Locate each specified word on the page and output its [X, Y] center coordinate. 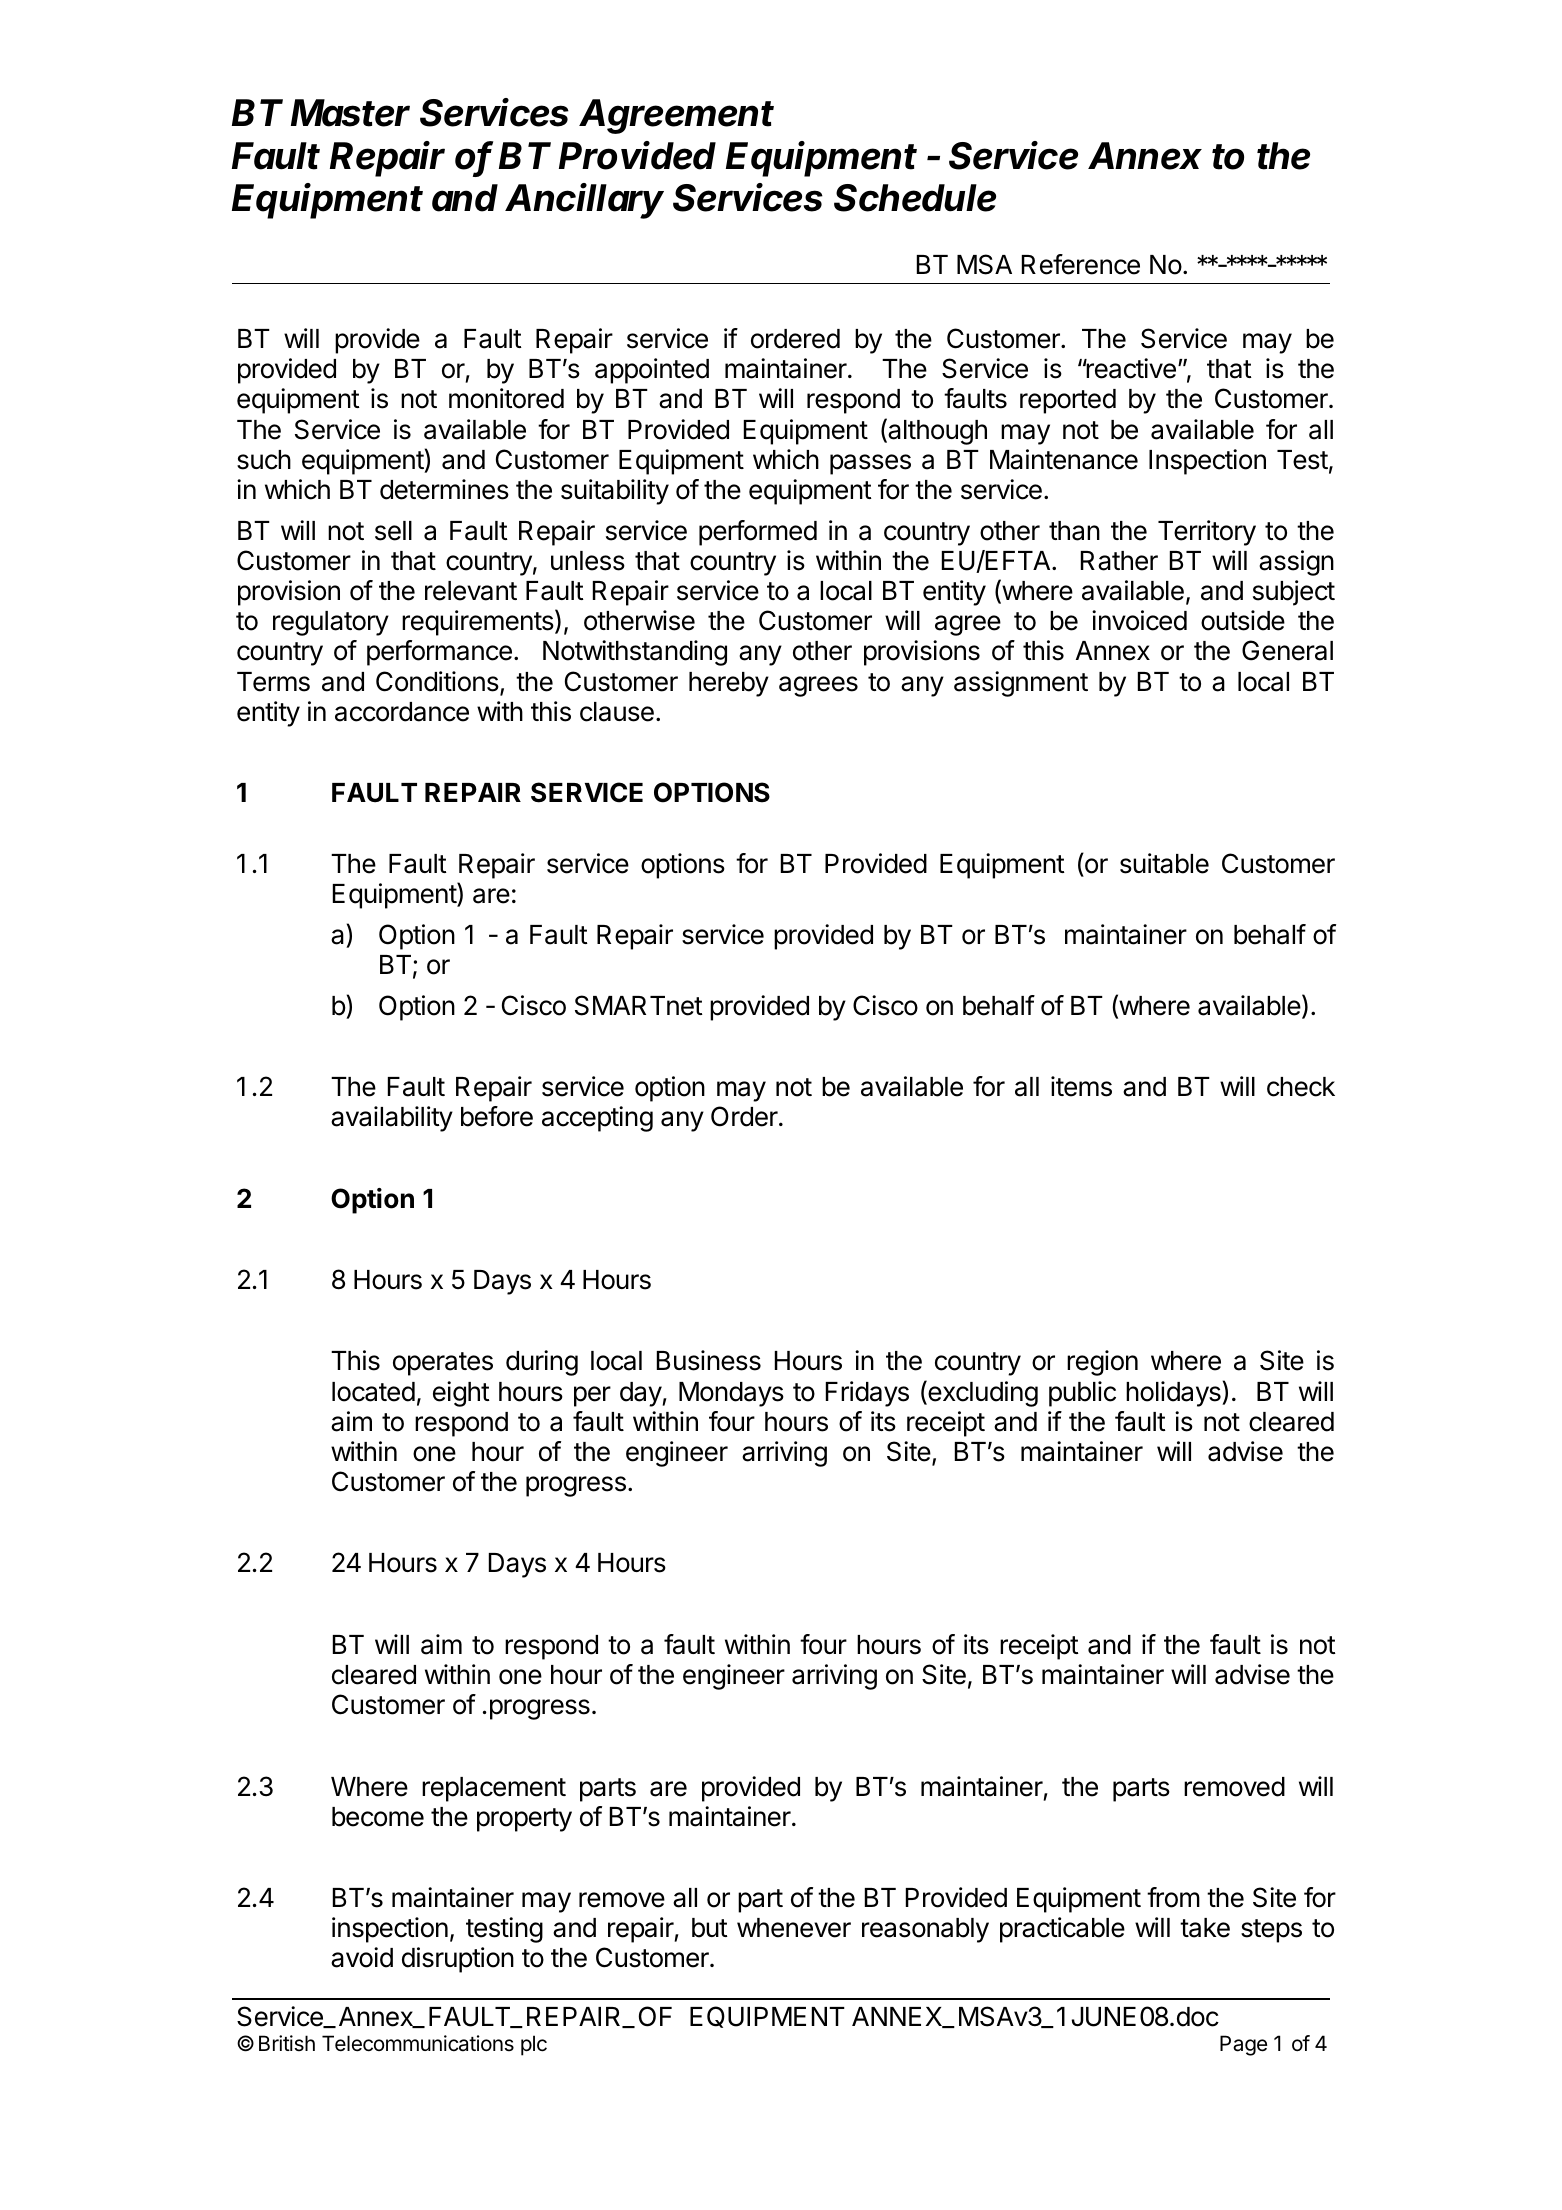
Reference [1081, 264]
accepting [597, 1119]
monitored [506, 398]
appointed [652, 371]
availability [392, 1119]
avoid [362, 1957]
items [1081, 1086]
